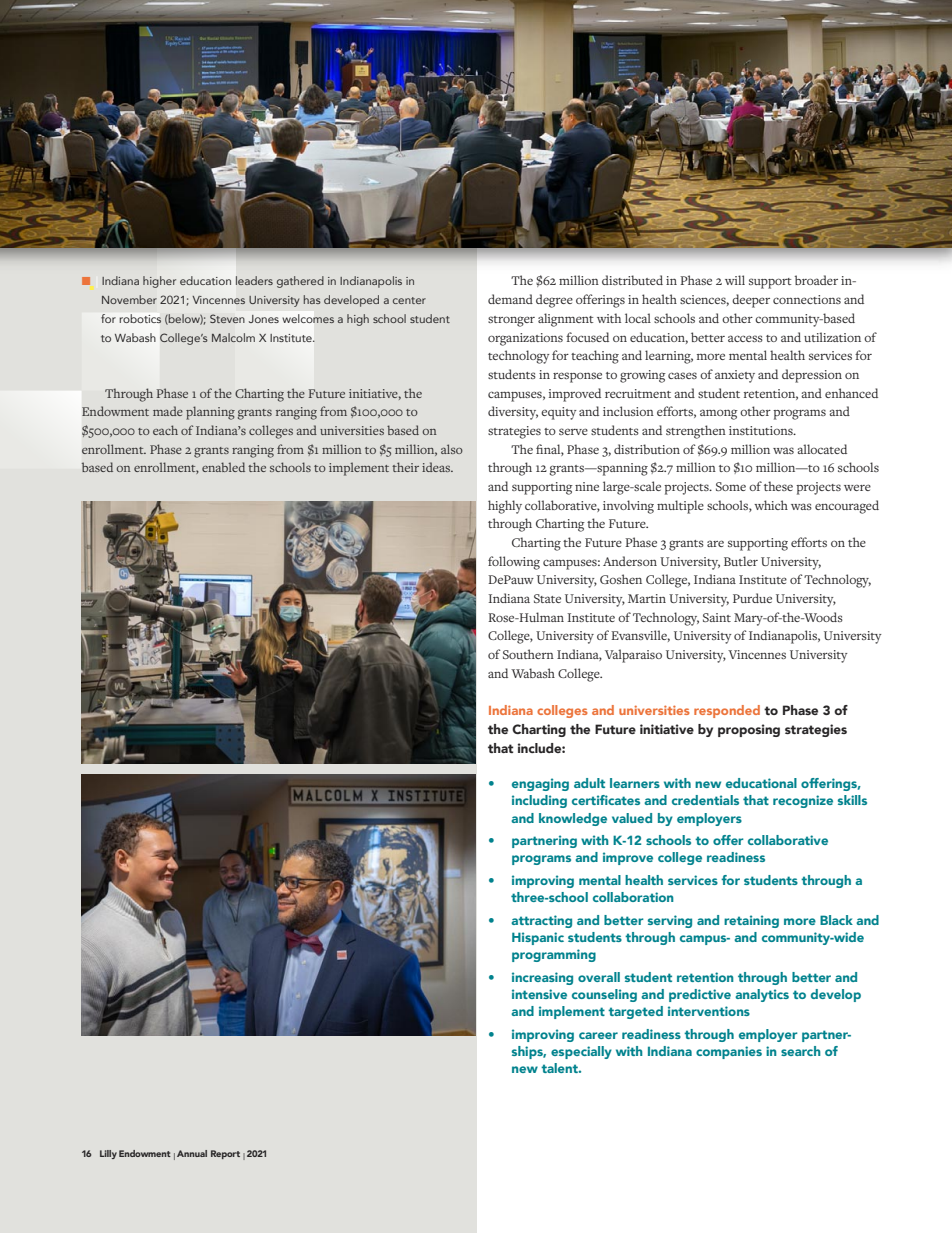 The image size is (952, 1233). What do you see at coordinates (192, 1153) in the page?
I see `Annual` at bounding box center [192, 1153].
